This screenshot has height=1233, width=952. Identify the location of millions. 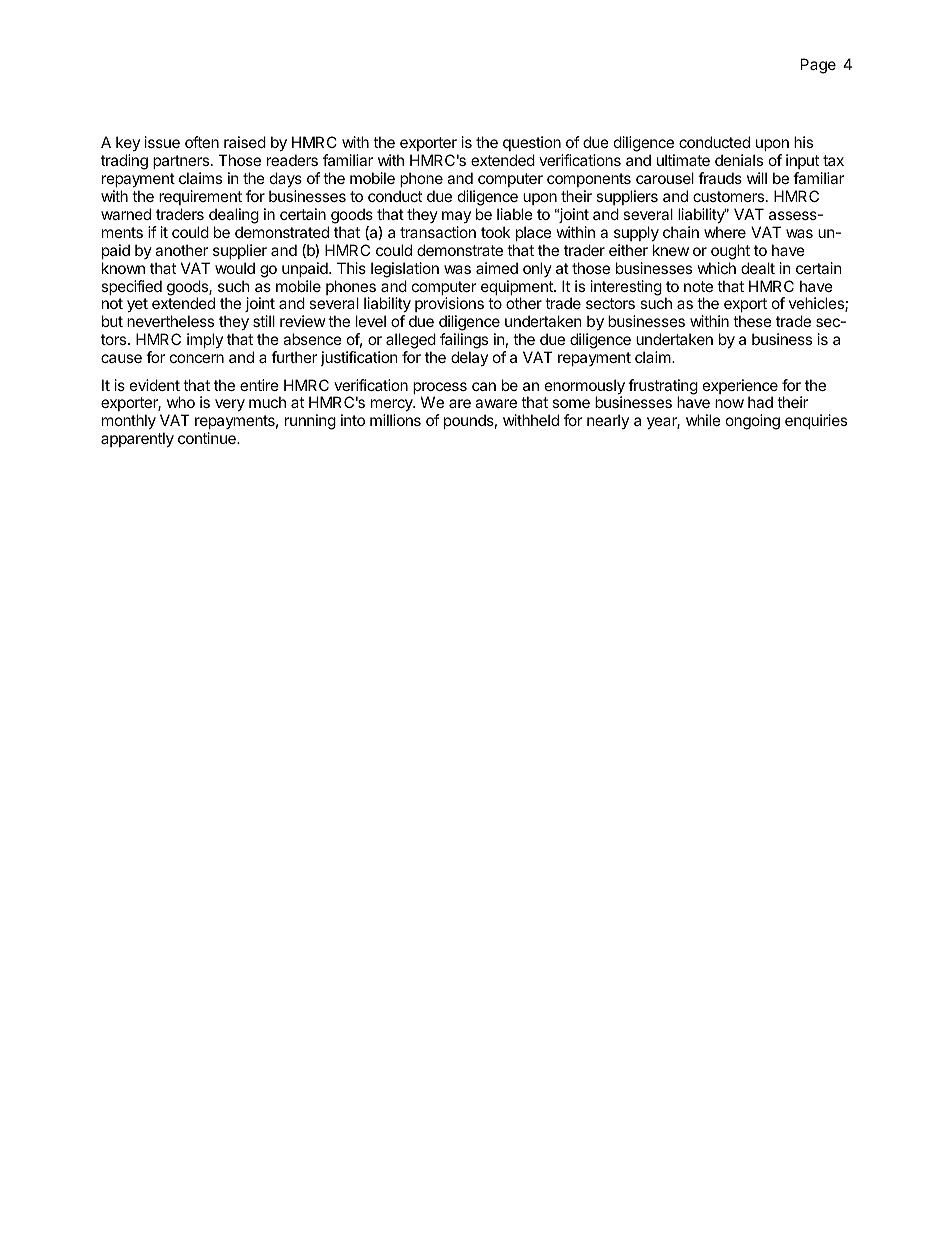
(395, 420).
